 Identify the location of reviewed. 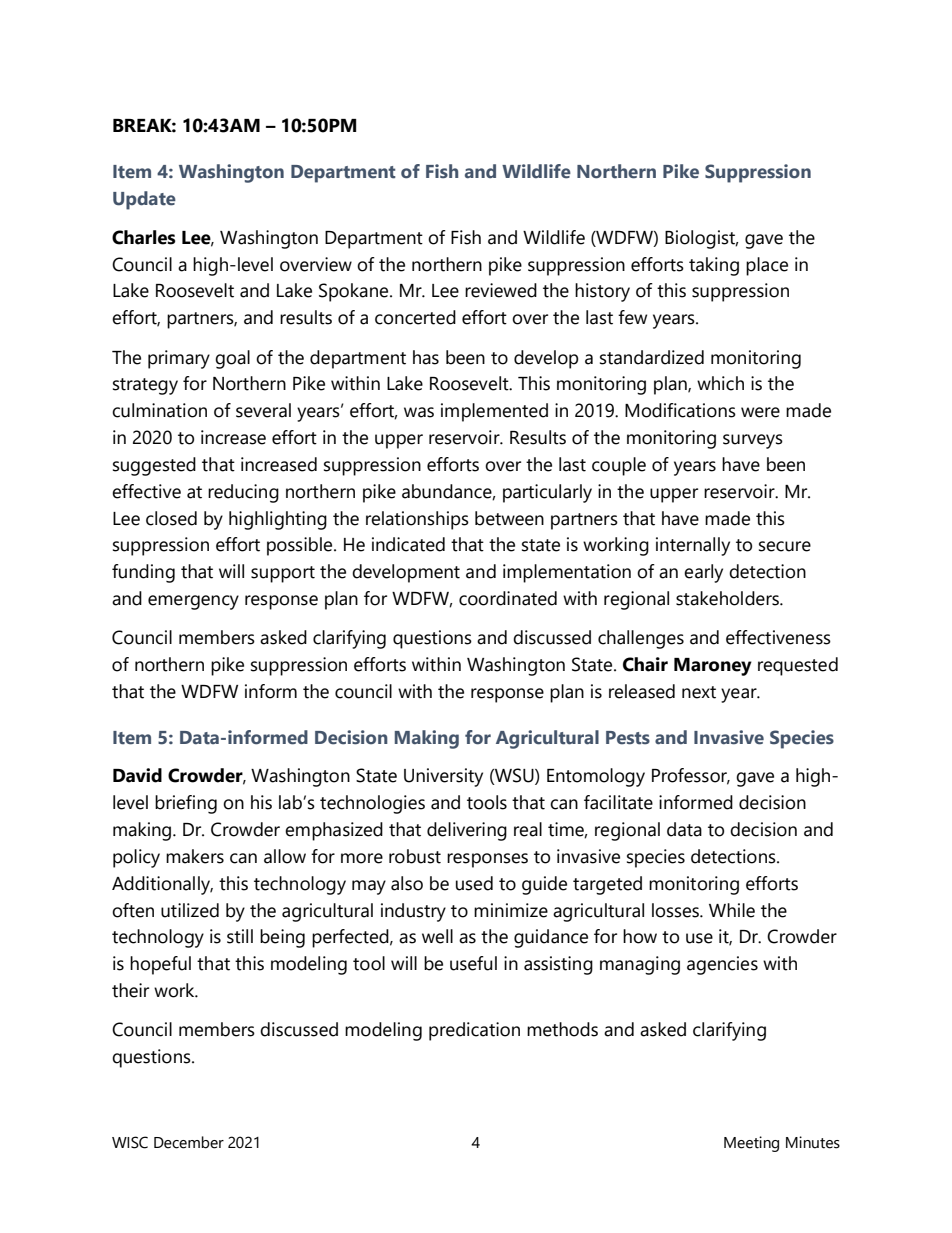
(501, 290).
